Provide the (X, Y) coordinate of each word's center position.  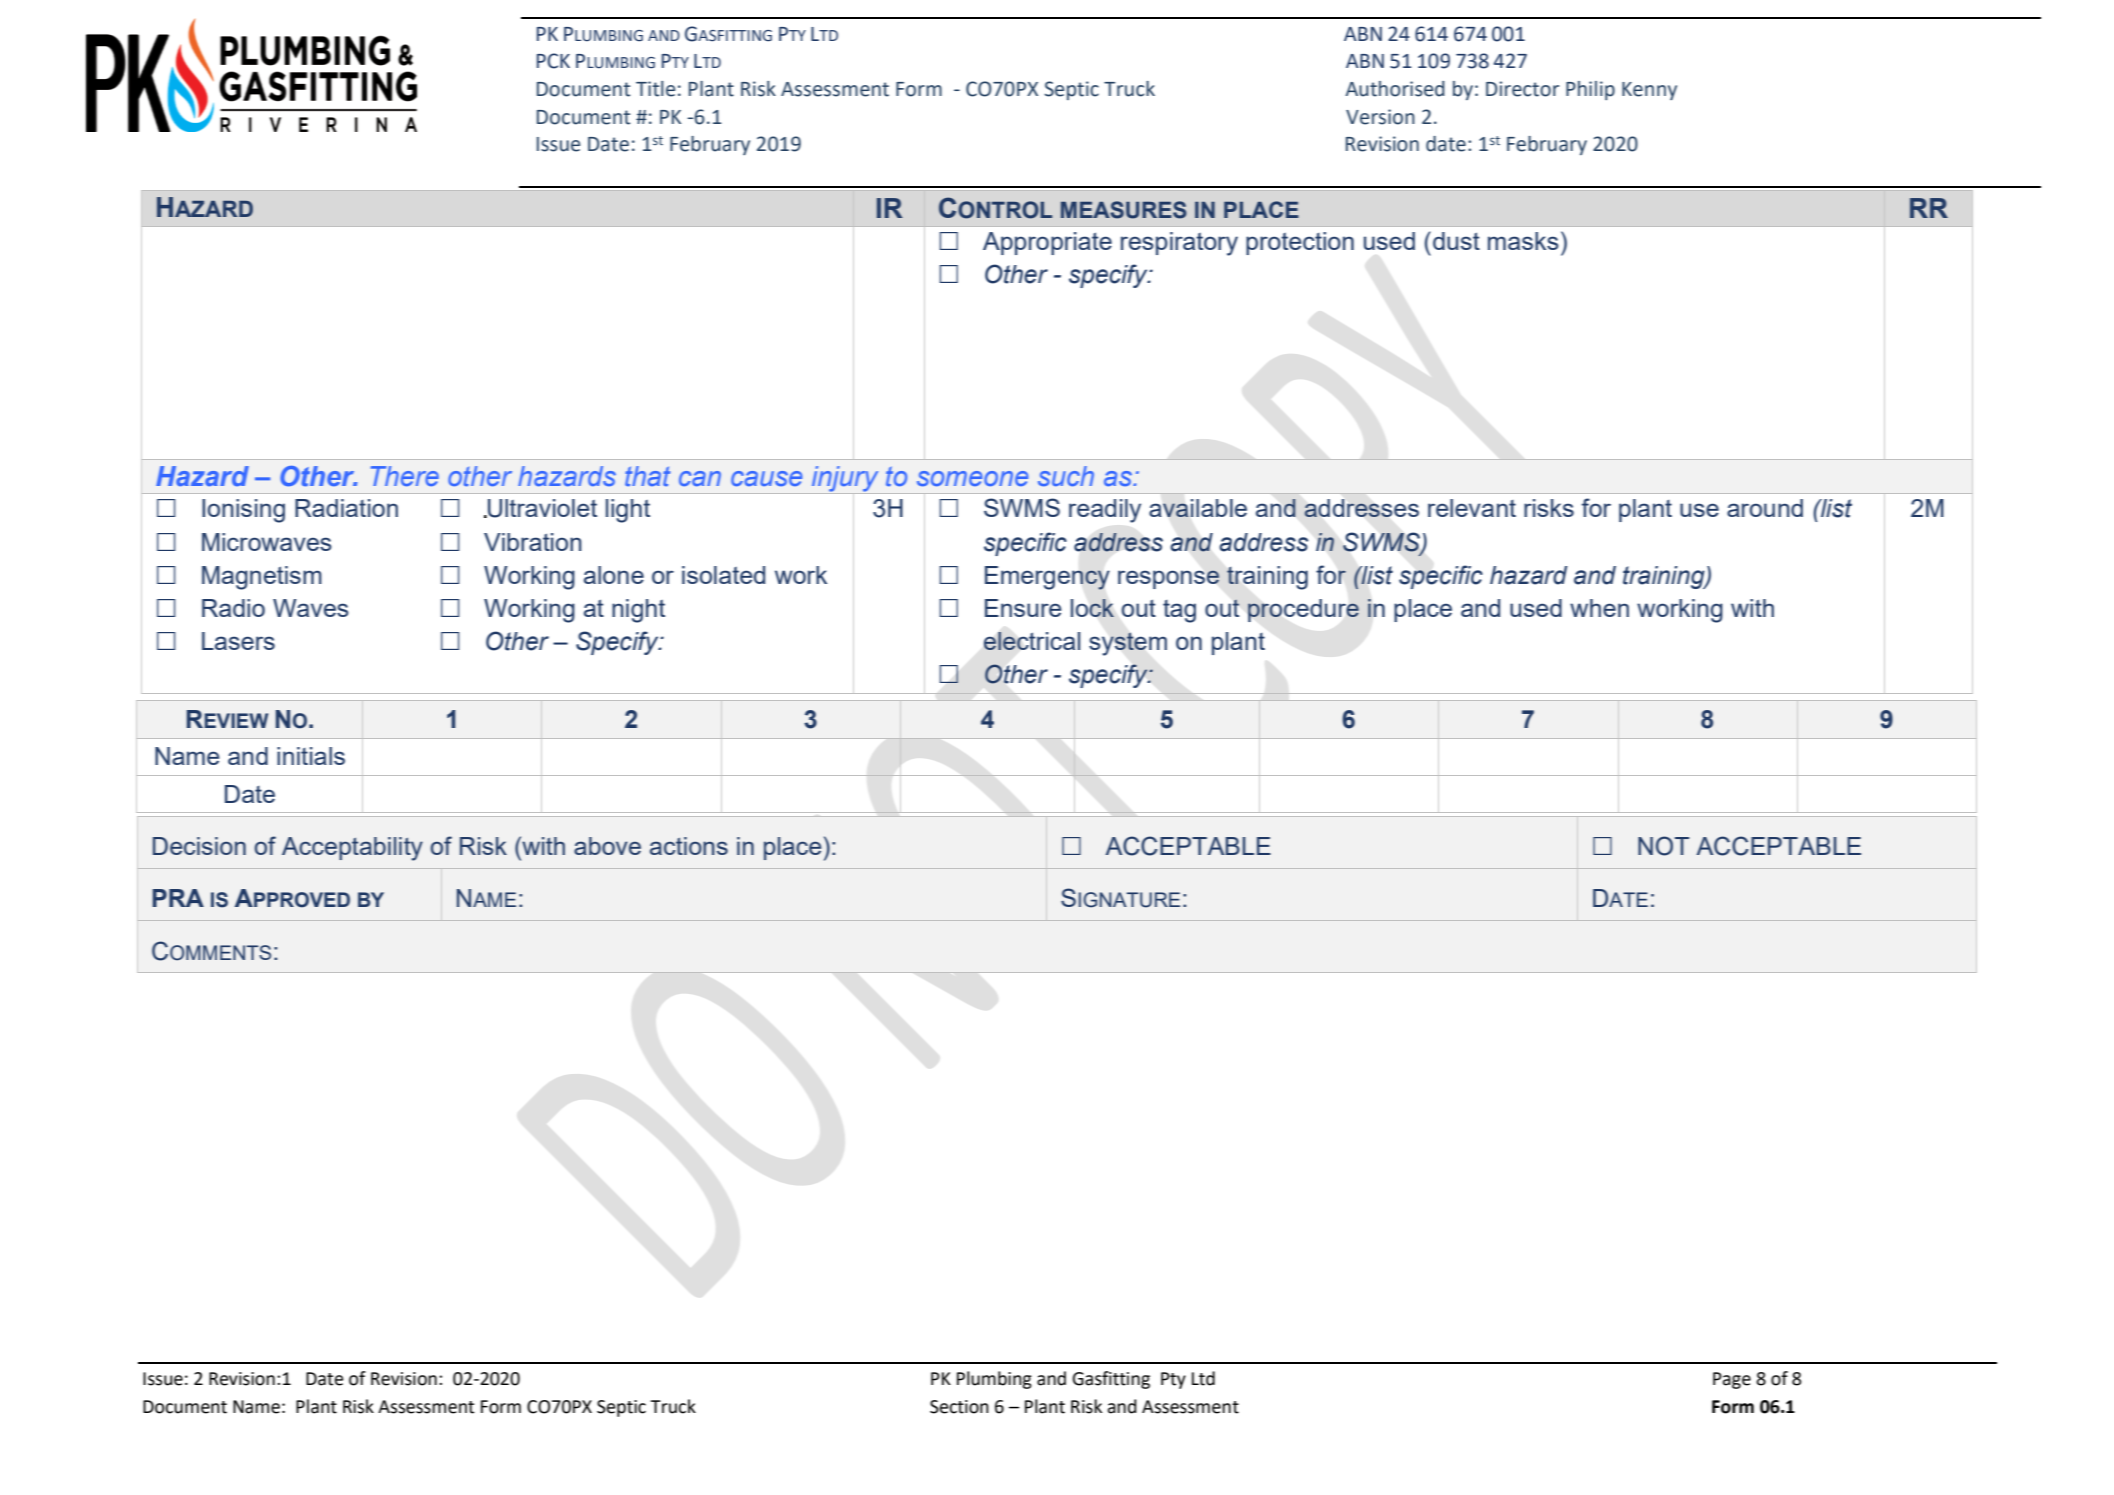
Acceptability (352, 849)
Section (959, 1407)
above (607, 846)
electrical (1032, 641)
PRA (178, 898)
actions (689, 846)
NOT (1663, 846)
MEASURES (1124, 210)
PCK (553, 61)
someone (972, 479)
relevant (1472, 508)
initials (311, 756)
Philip (1590, 90)
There (405, 476)
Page (1732, 1380)
